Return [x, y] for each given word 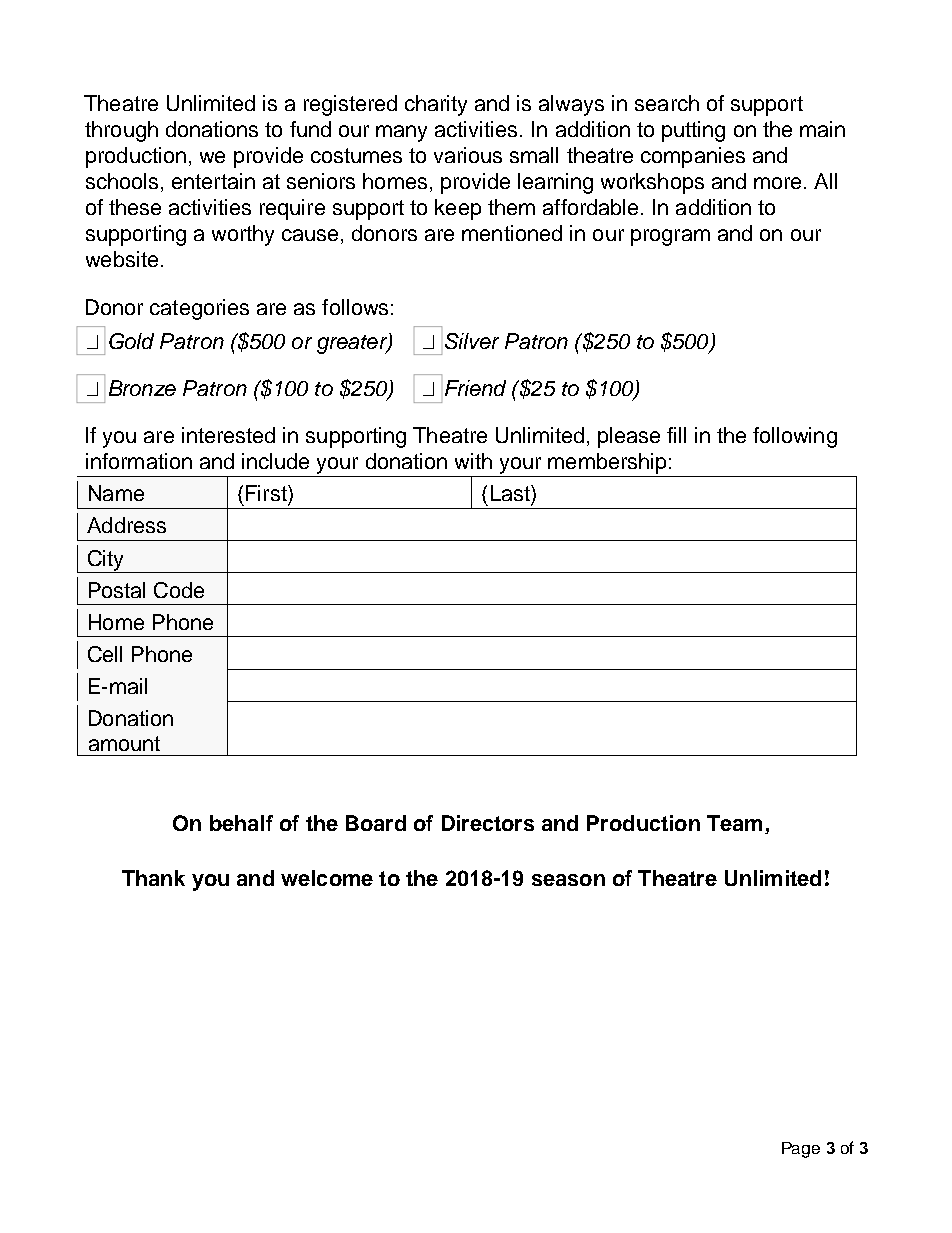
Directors [488, 823]
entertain [213, 181]
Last [511, 493]
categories [199, 309]
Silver [472, 341]
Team [734, 823]
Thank [153, 878]
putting [693, 131]
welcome [327, 878]
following [795, 437]
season [568, 880]
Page [801, 1150]
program [670, 237]
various [468, 155]
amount [124, 743]
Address [126, 525]
